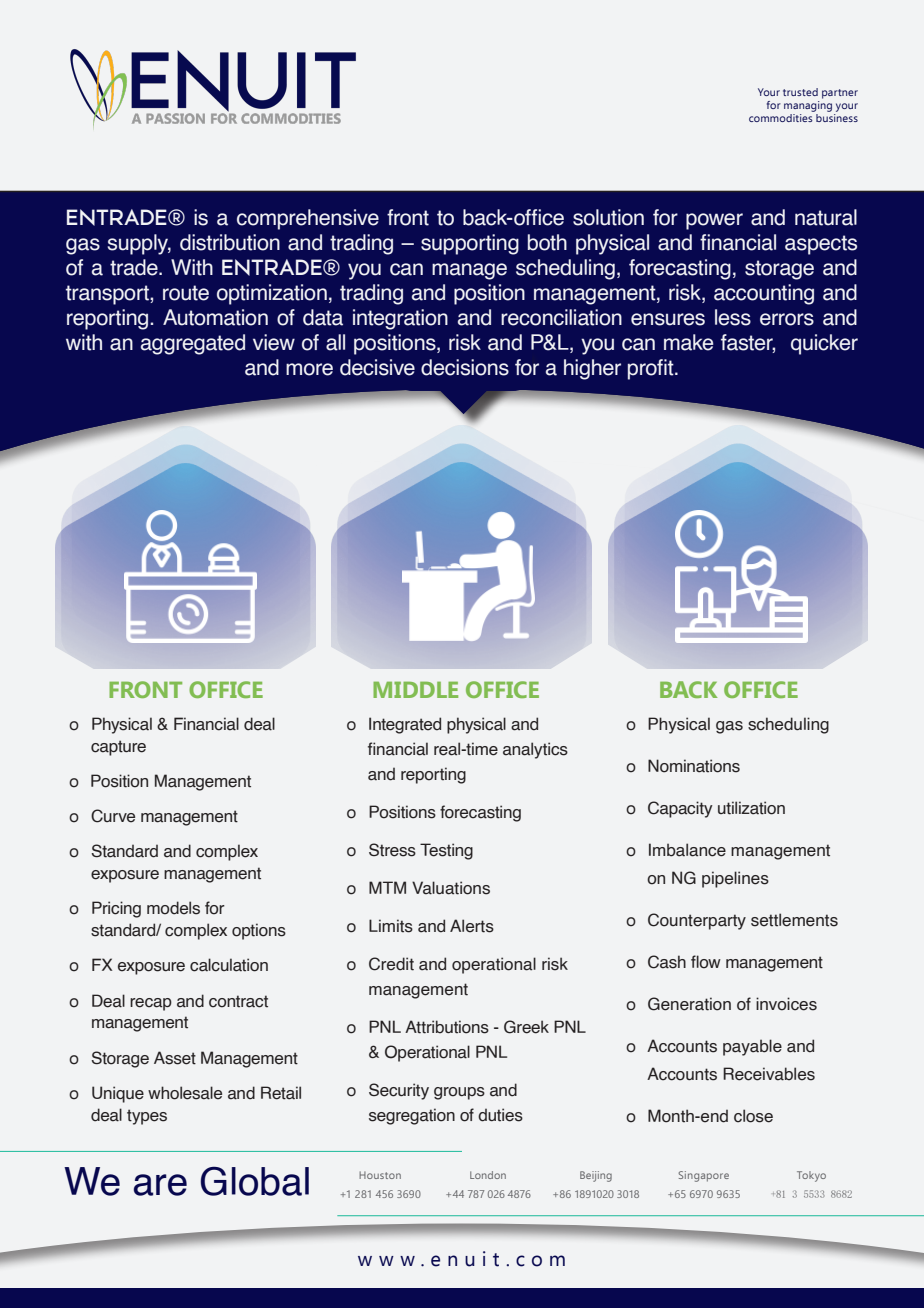  What do you see at coordinates (488, 1175) in the image?
I see `London` at bounding box center [488, 1175].
